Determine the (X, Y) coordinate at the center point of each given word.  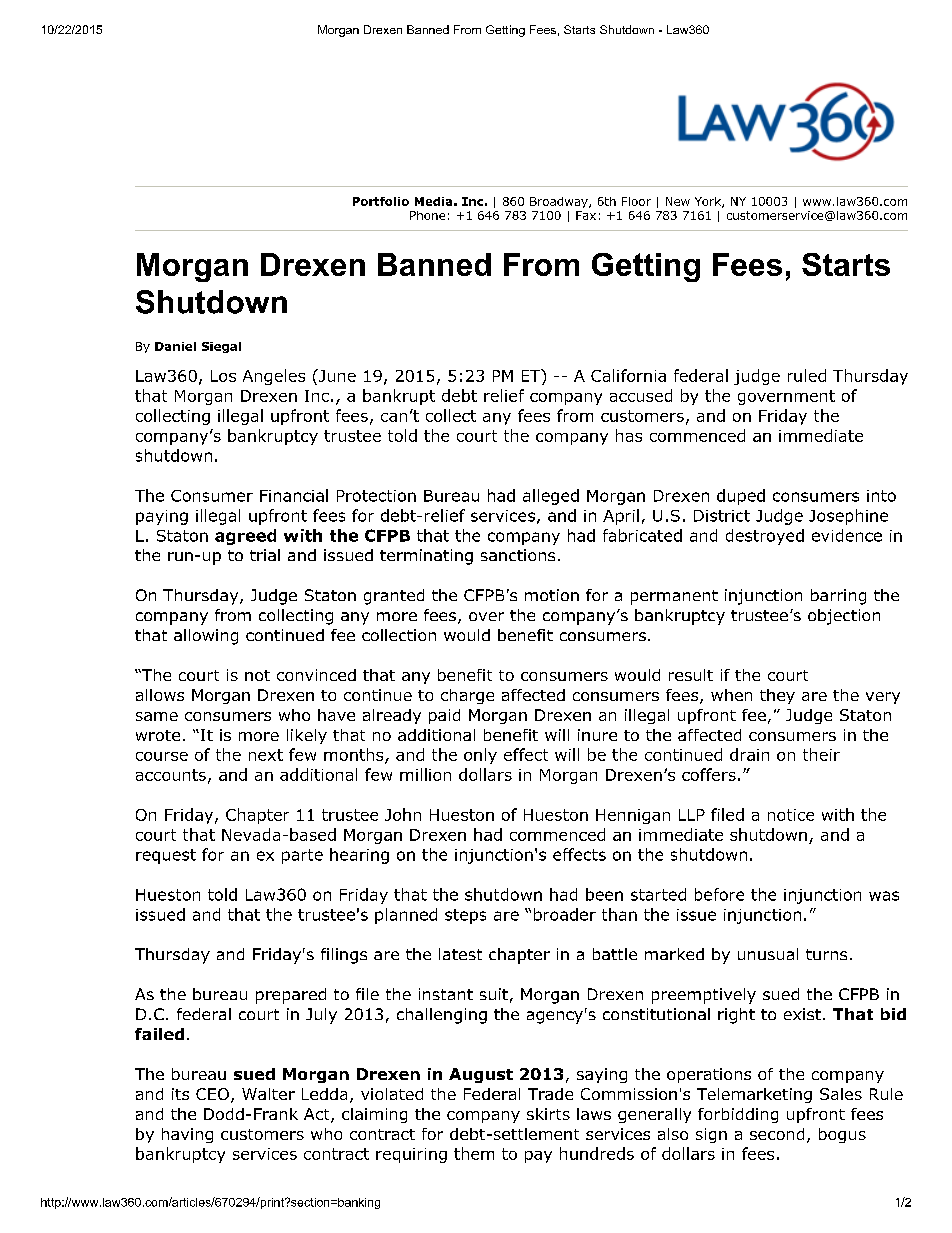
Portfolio (381, 201)
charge (467, 696)
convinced (316, 675)
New (678, 201)
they (777, 696)
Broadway (560, 202)
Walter (268, 1094)
